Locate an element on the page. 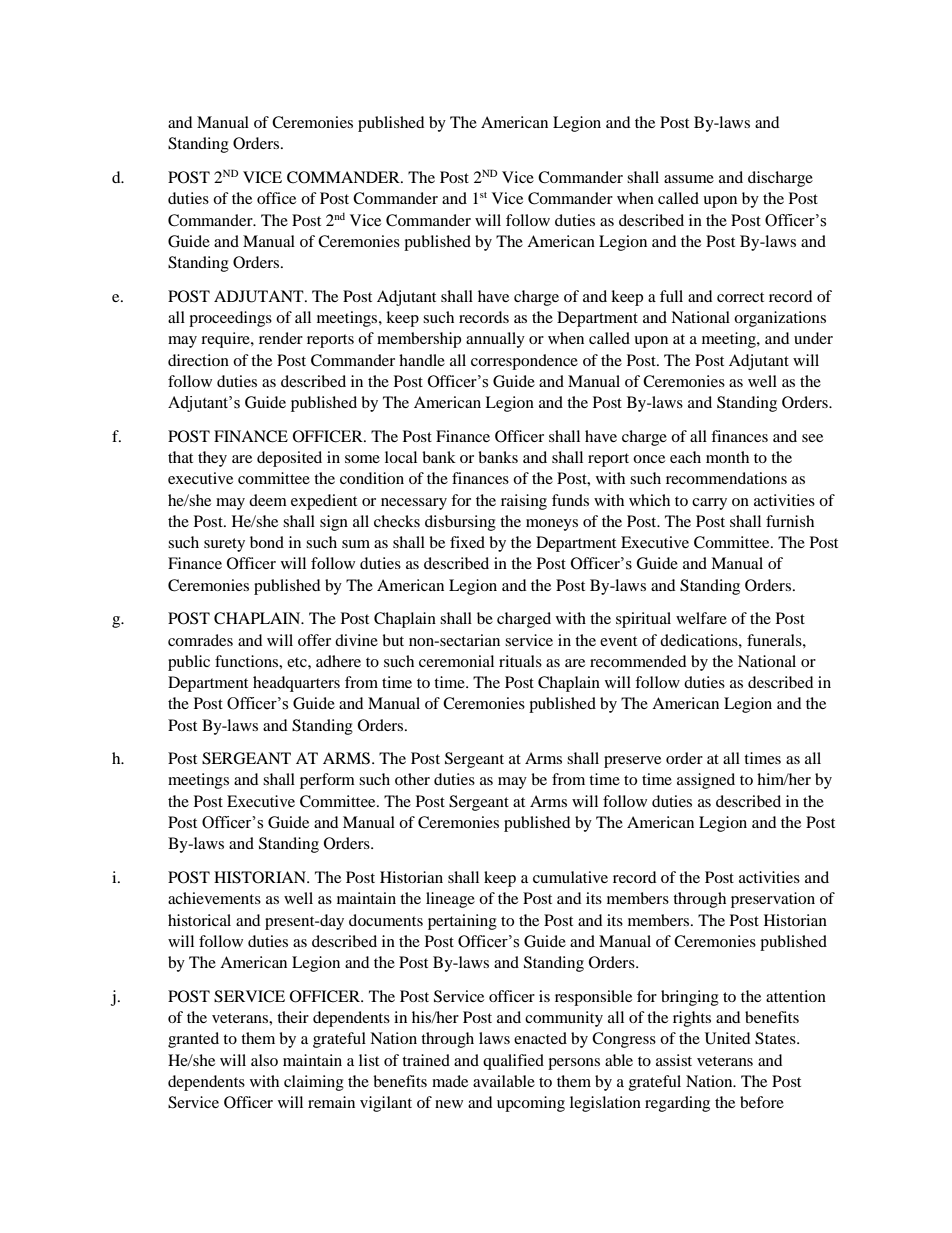  assume is located at coordinates (689, 179).
